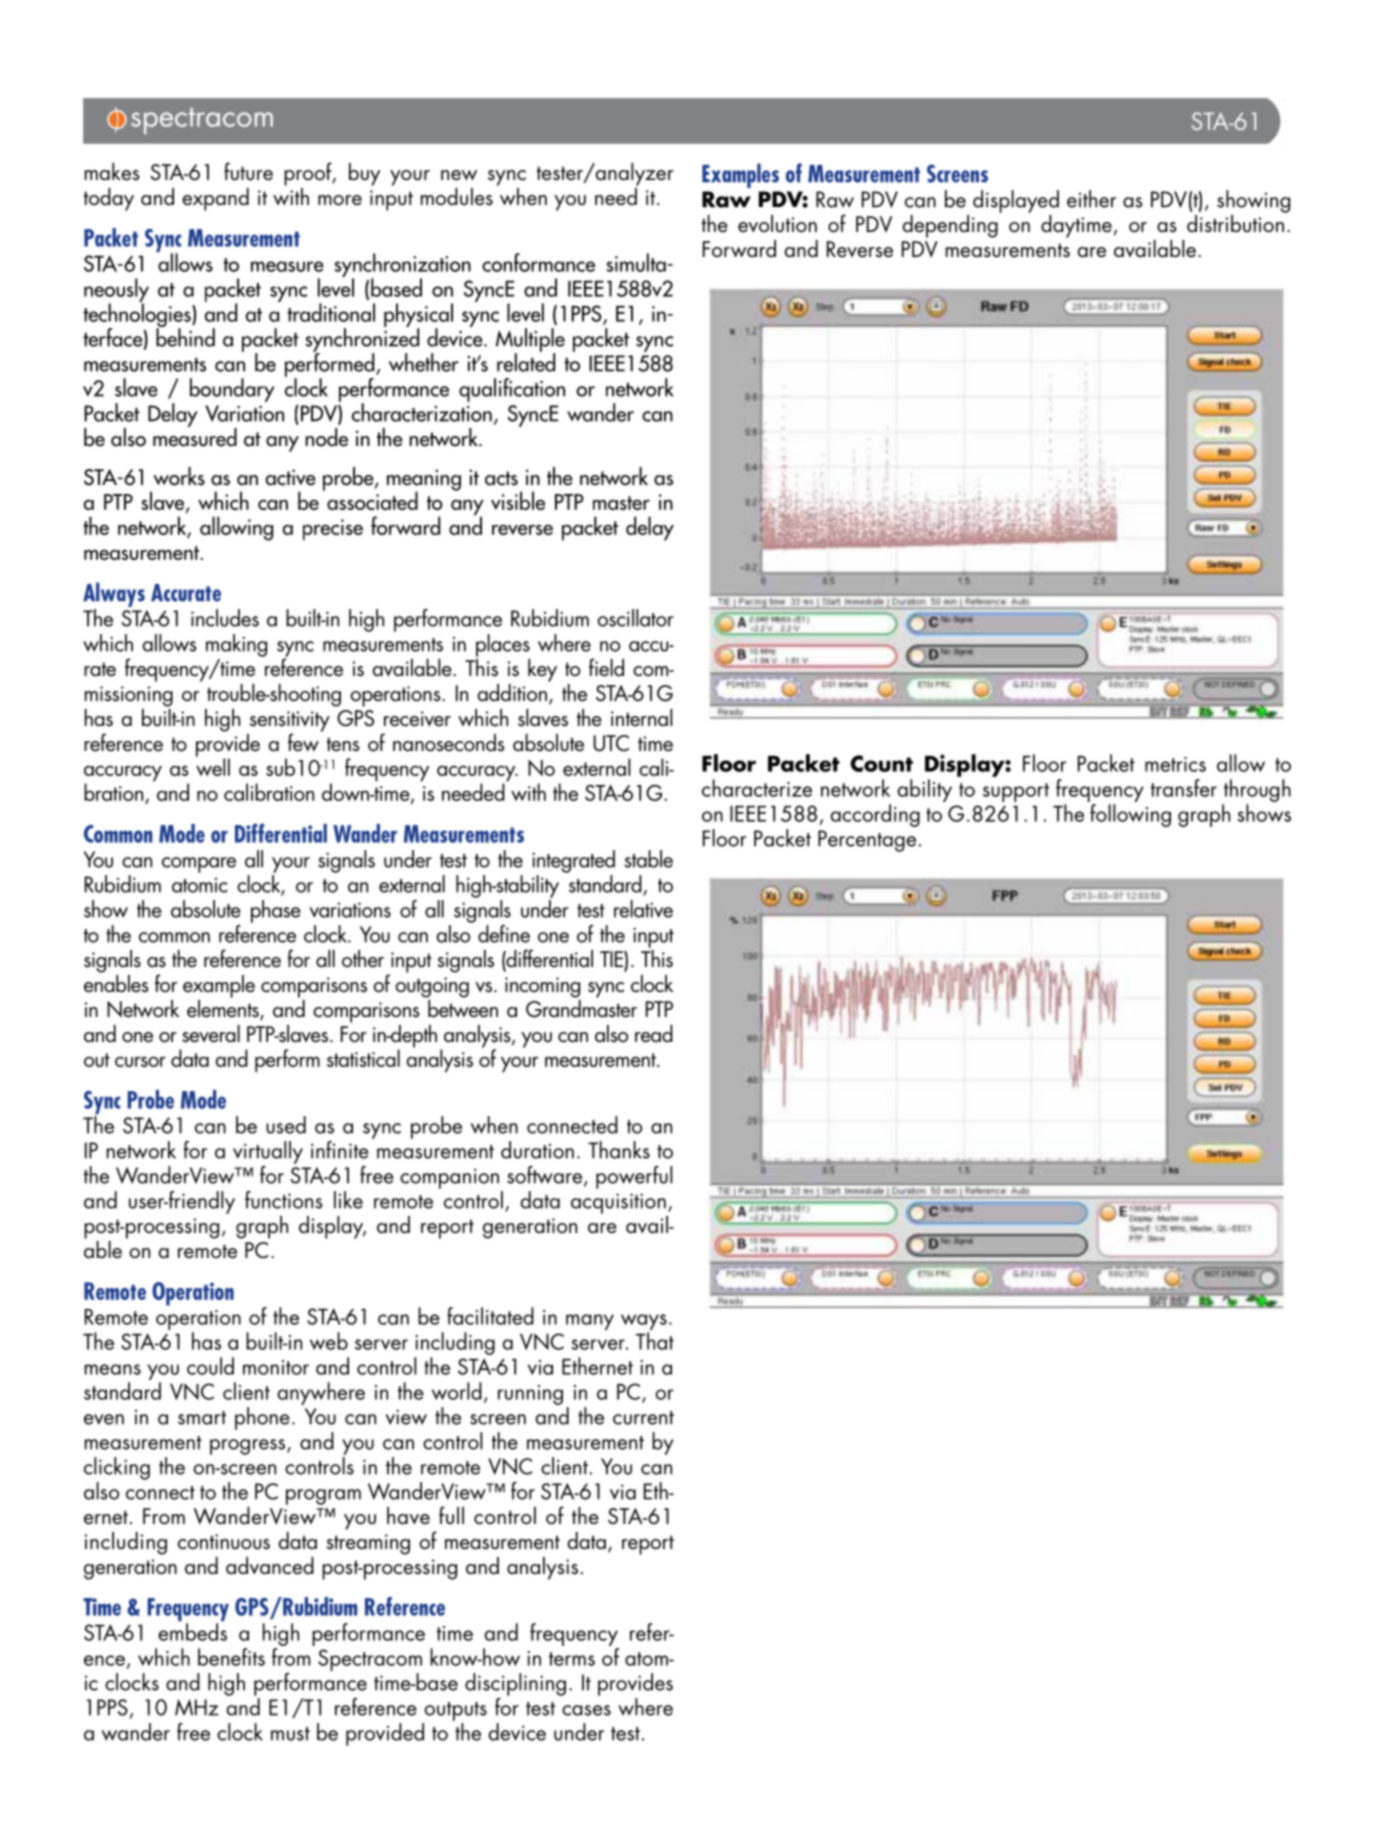  What do you see at coordinates (215, 199) in the page?
I see `expand` at bounding box center [215, 199].
